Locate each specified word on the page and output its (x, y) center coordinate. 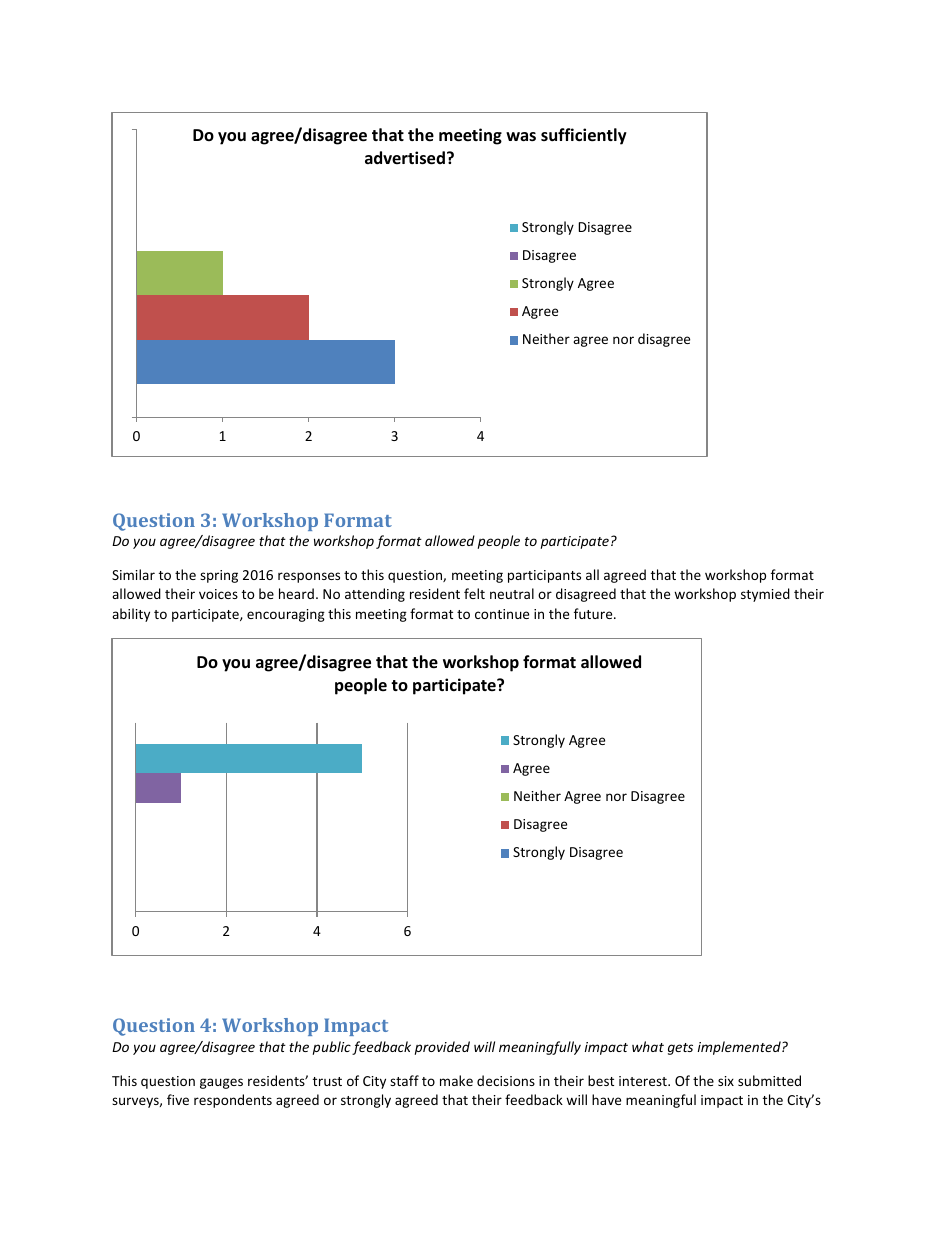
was (521, 136)
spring (219, 576)
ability (131, 615)
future (594, 613)
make (456, 1080)
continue (502, 614)
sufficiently (584, 136)
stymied (765, 595)
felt (474, 593)
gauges (221, 1083)
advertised (405, 158)
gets (680, 1049)
